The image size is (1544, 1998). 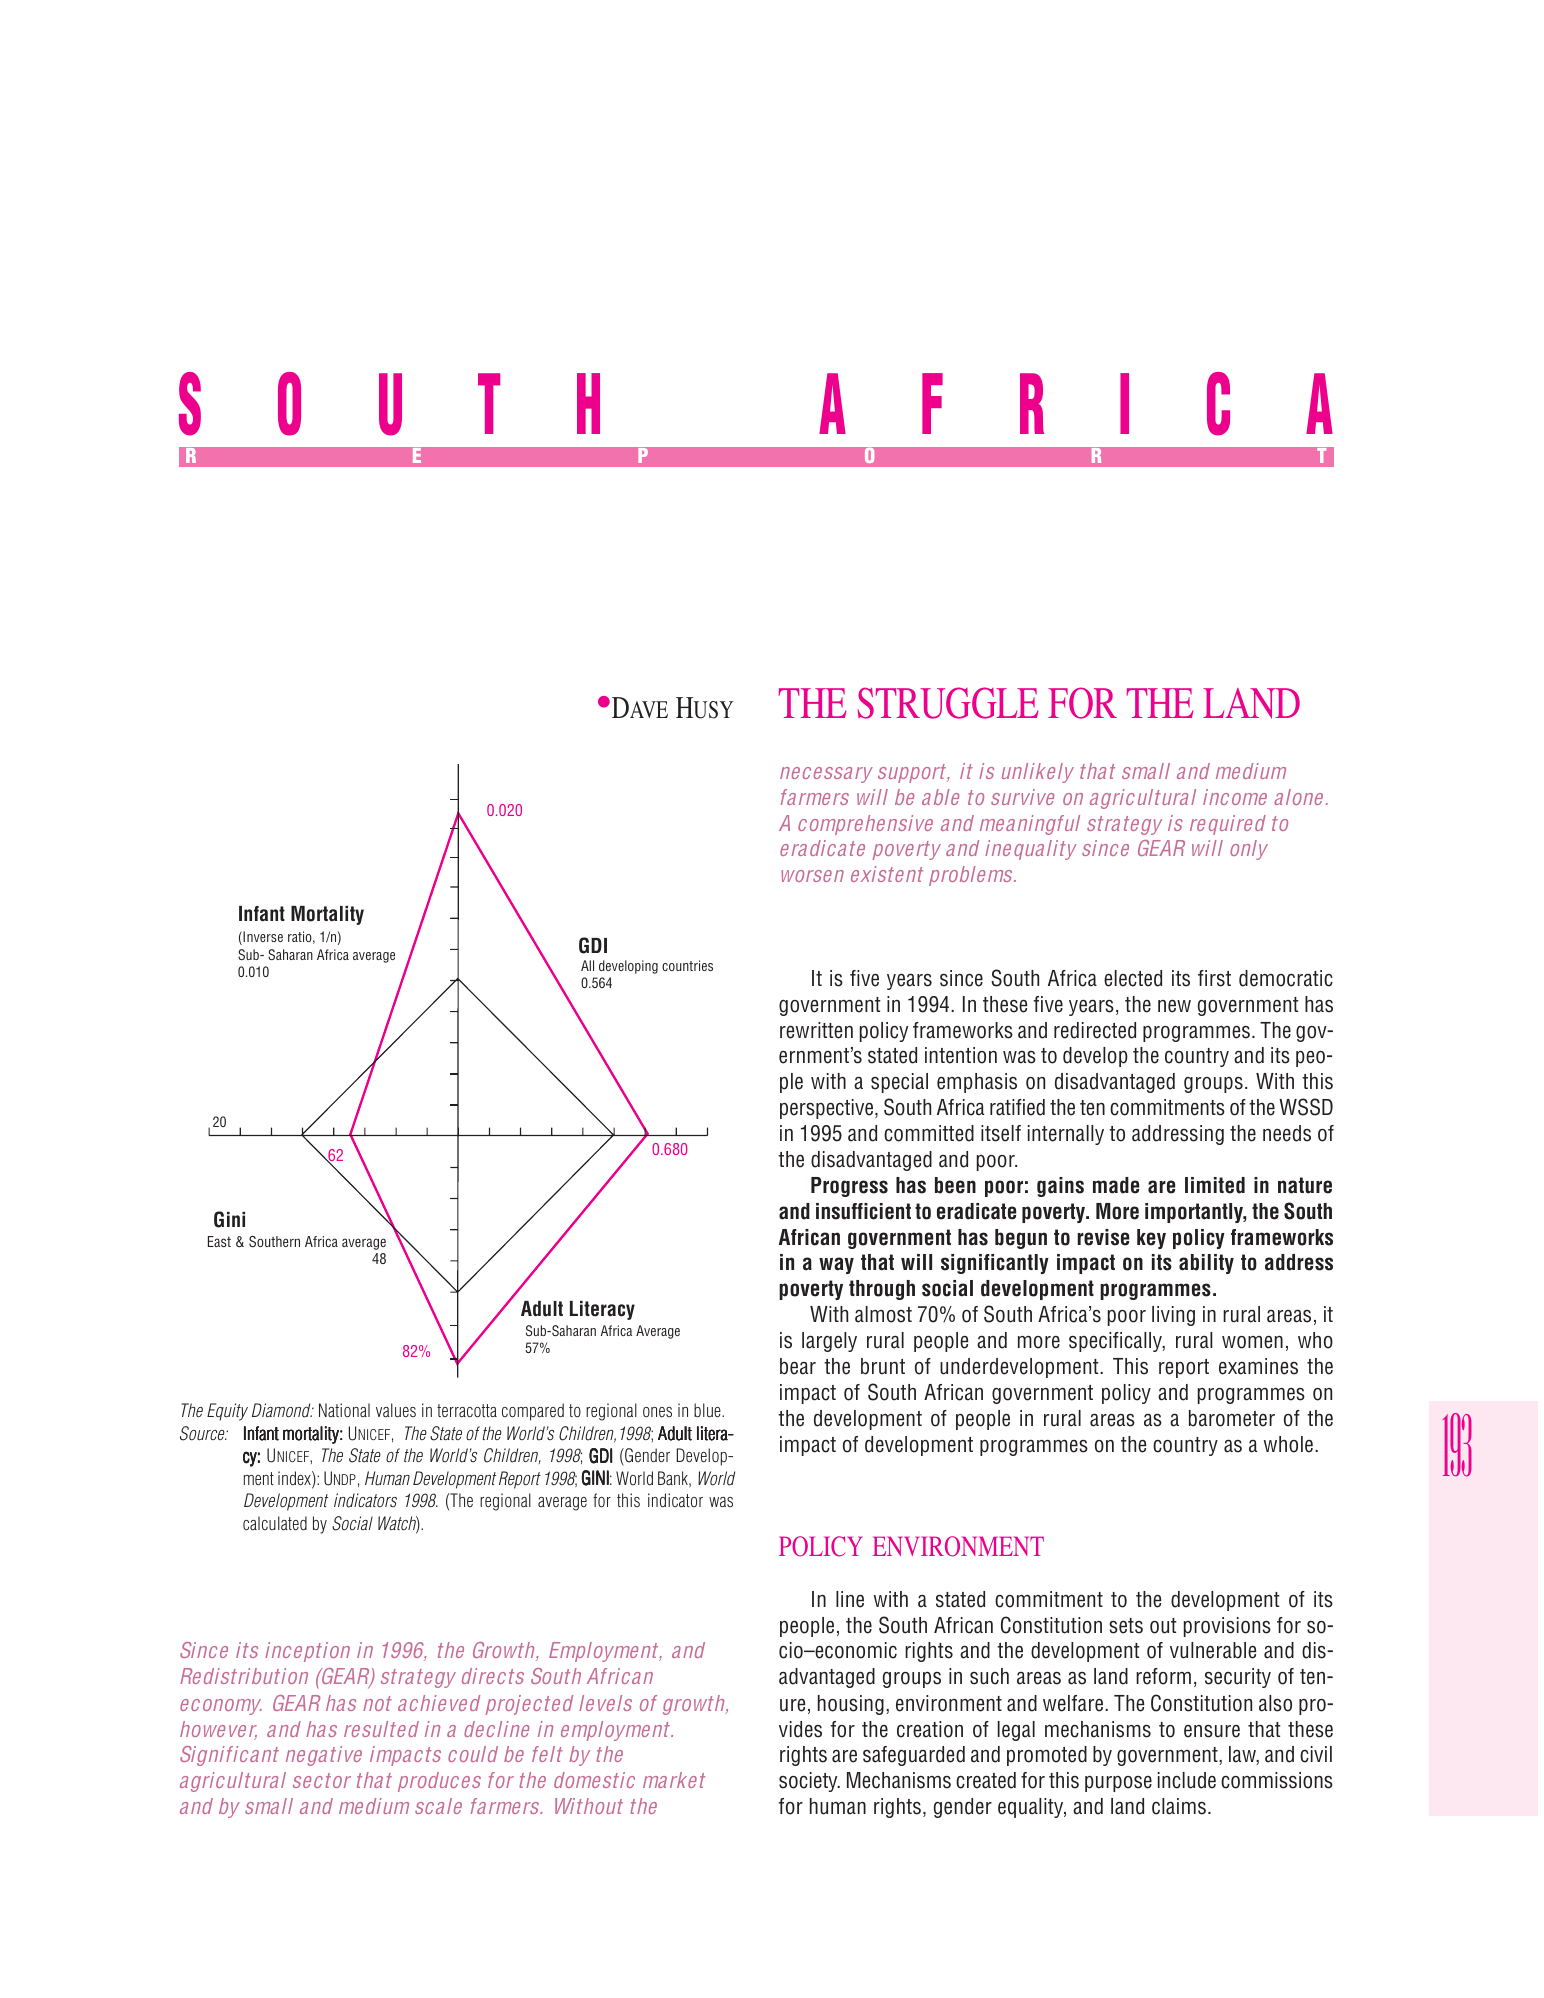 I want to click on whole, so click(x=1288, y=1444).
